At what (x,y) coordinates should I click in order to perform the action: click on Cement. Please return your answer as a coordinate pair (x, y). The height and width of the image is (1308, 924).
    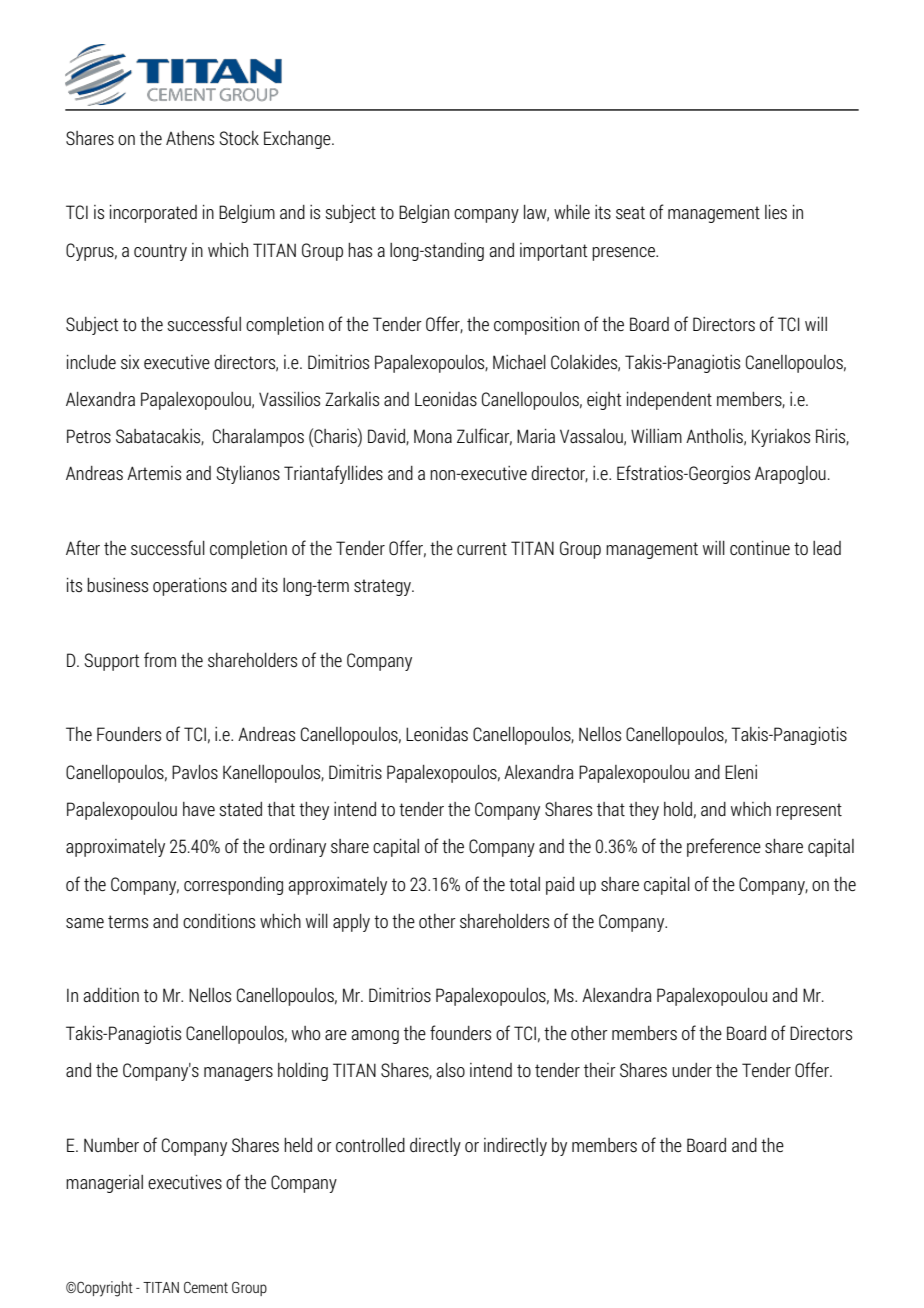
    Looking at the image, I should click on (206, 1287).
